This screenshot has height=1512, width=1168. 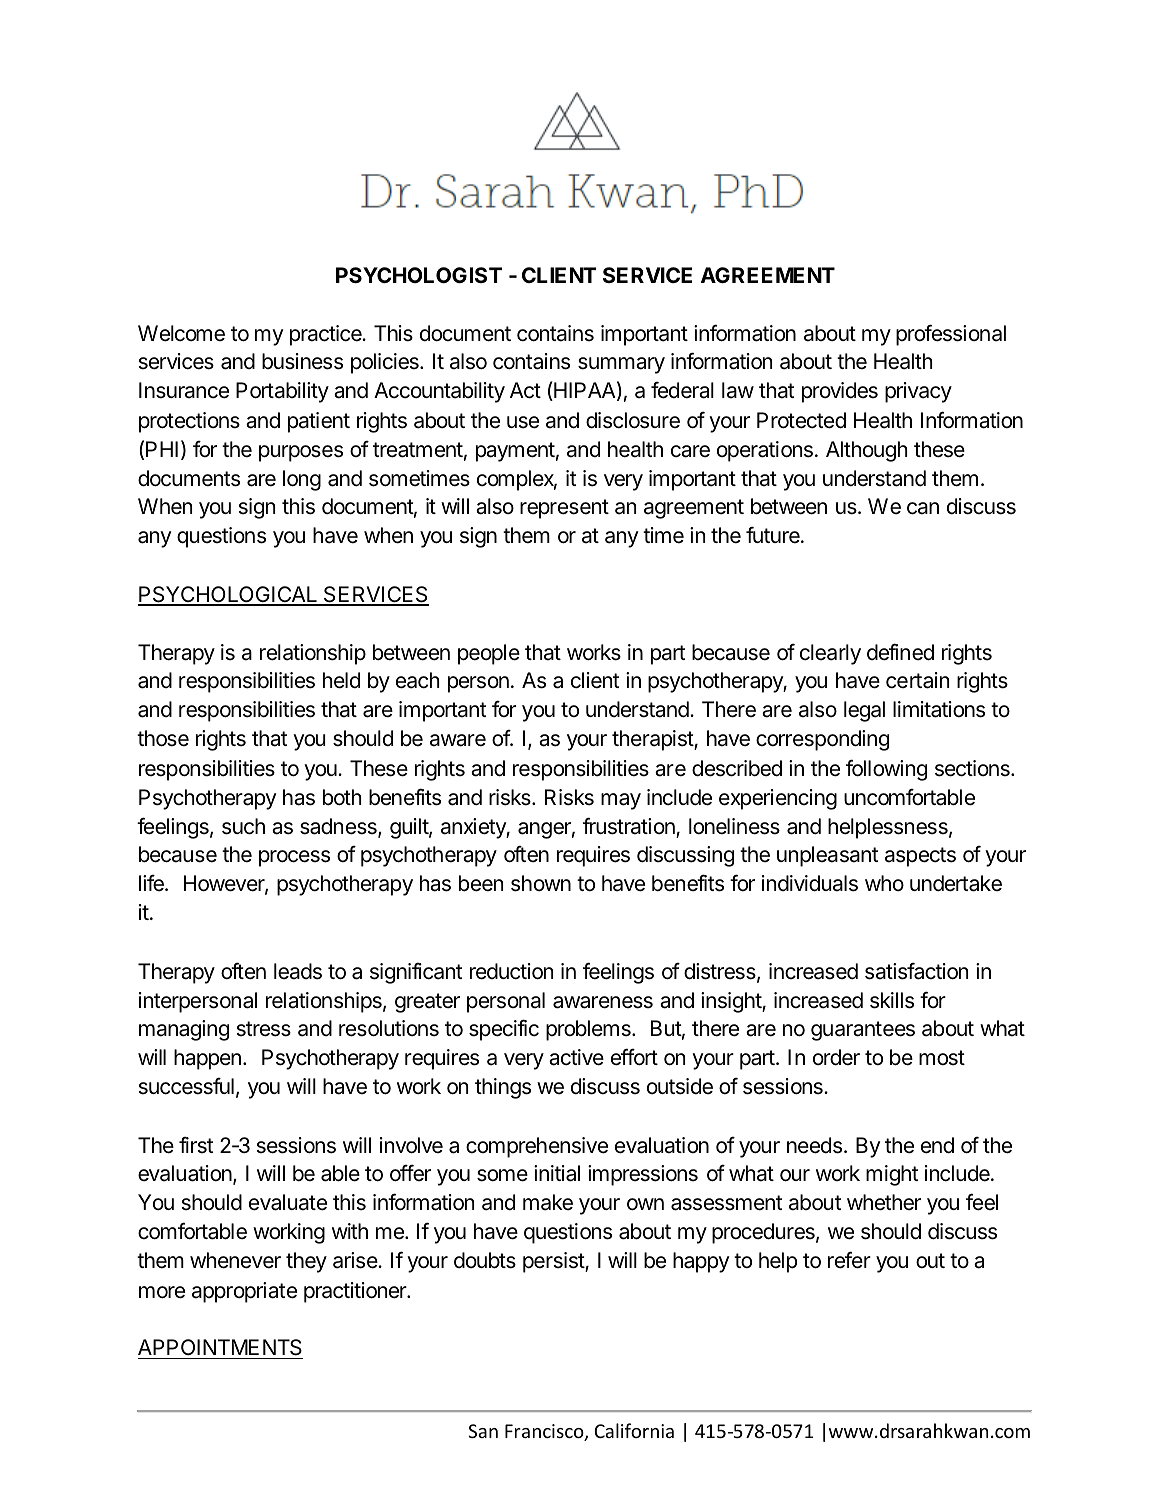 I want to click on summary, so click(x=621, y=365).
